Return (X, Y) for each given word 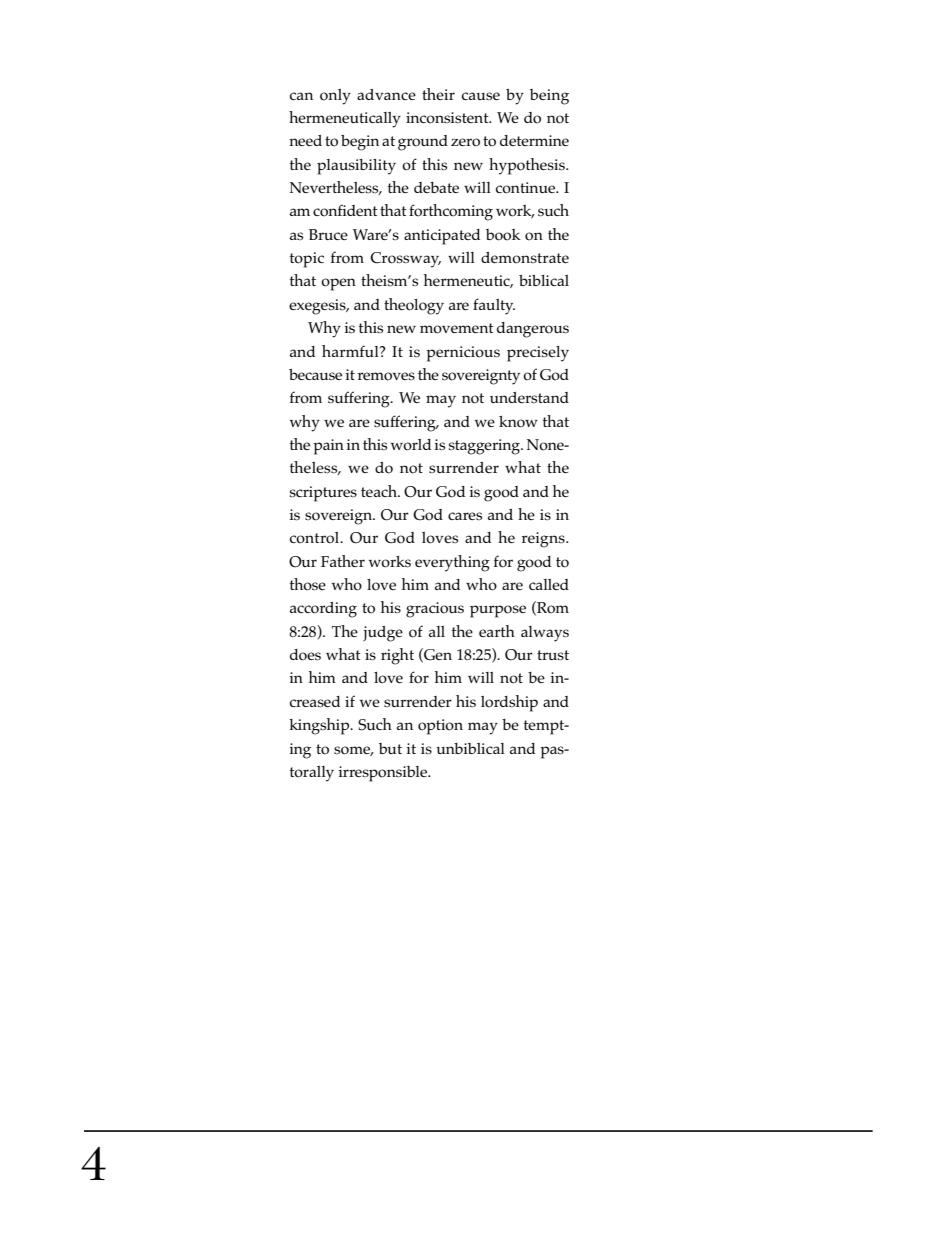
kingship (320, 726)
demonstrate (525, 258)
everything (452, 563)
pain (328, 447)
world (411, 445)
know (518, 422)
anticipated (442, 237)
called (549, 584)
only (335, 97)
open (338, 284)
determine (534, 140)
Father (343, 561)
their (438, 94)
